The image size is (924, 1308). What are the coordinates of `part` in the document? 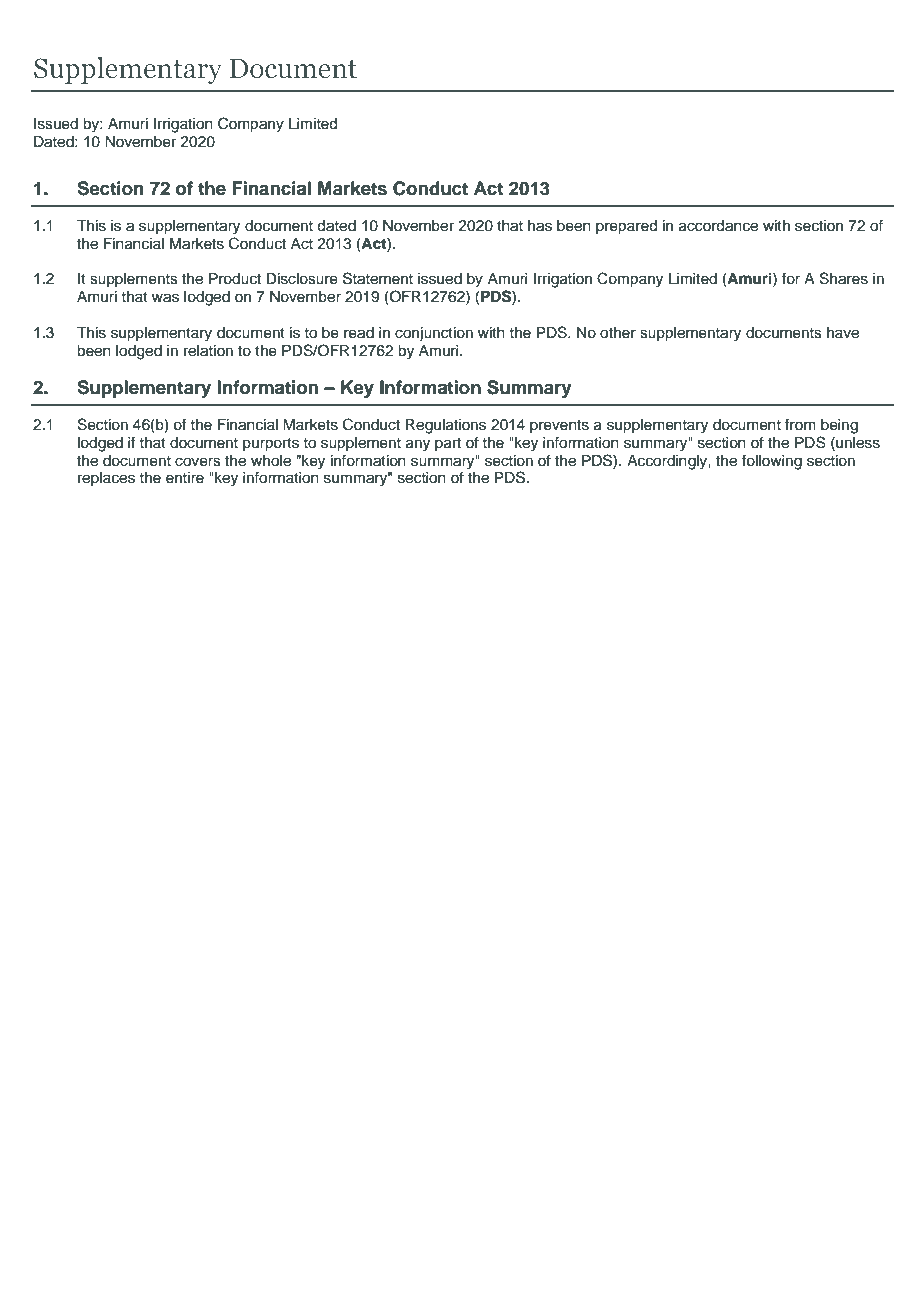 It's located at (448, 444).
